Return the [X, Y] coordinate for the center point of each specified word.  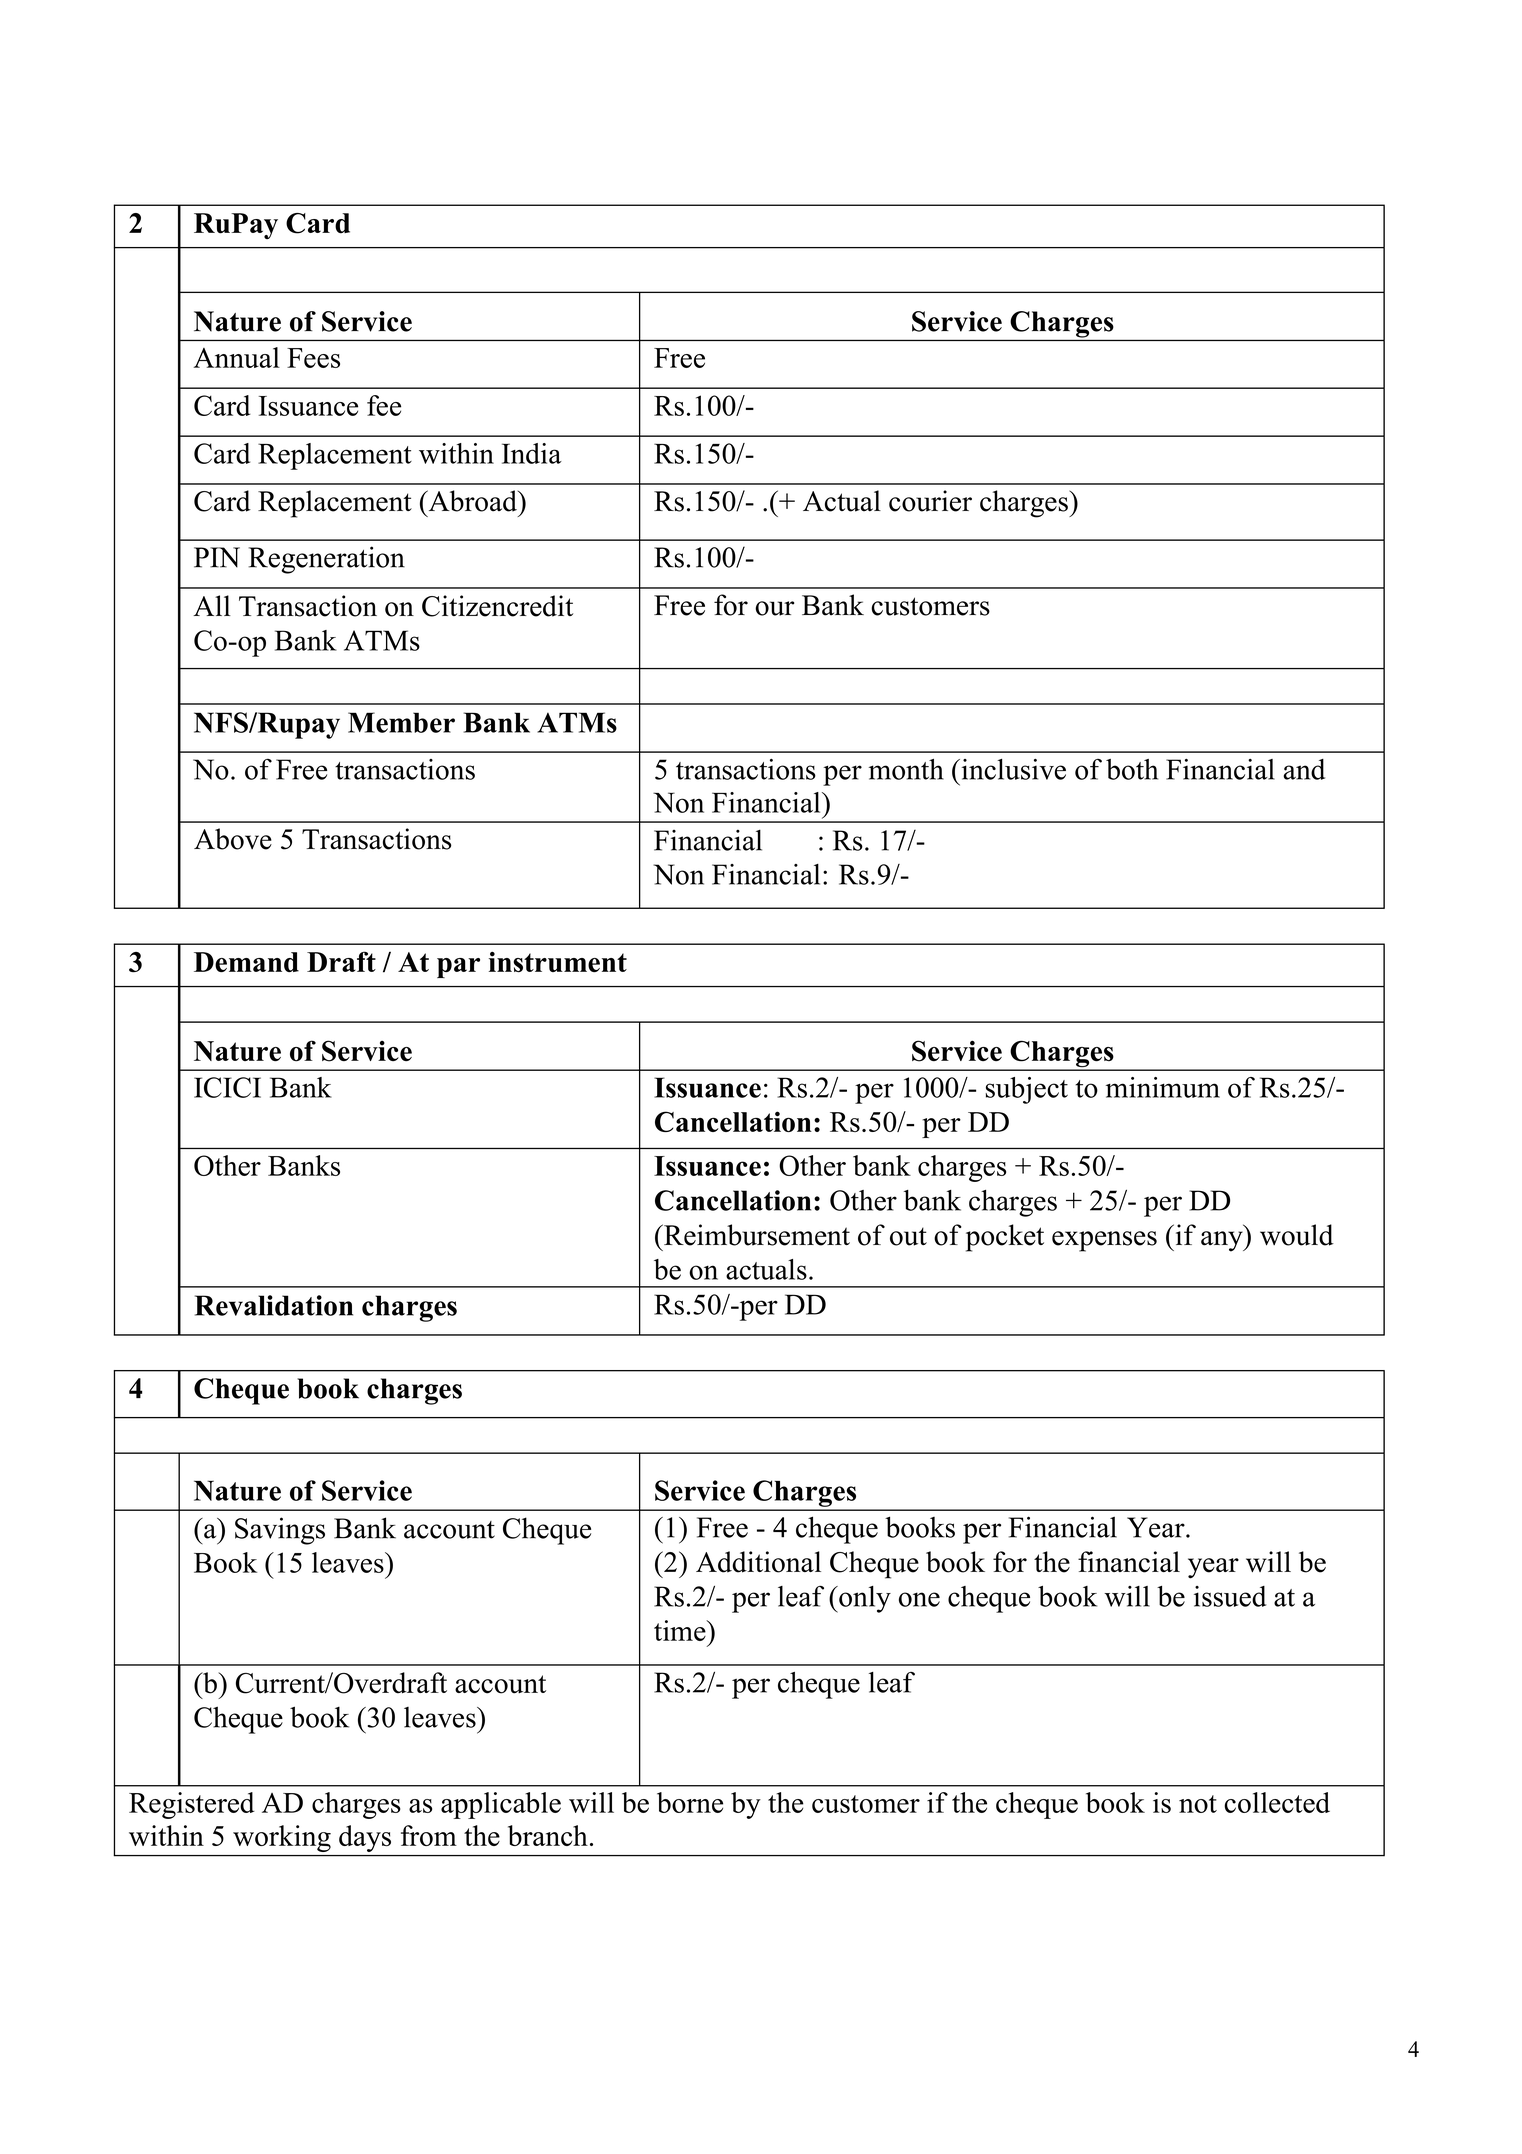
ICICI [227, 1087]
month [906, 769]
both [1132, 769]
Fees [313, 358]
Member [401, 722]
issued [1230, 1596]
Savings [280, 1531]
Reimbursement [756, 1235]
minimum [1163, 1087]
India [532, 453]
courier [930, 501]
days [365, 1838]
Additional [758, 1562]
